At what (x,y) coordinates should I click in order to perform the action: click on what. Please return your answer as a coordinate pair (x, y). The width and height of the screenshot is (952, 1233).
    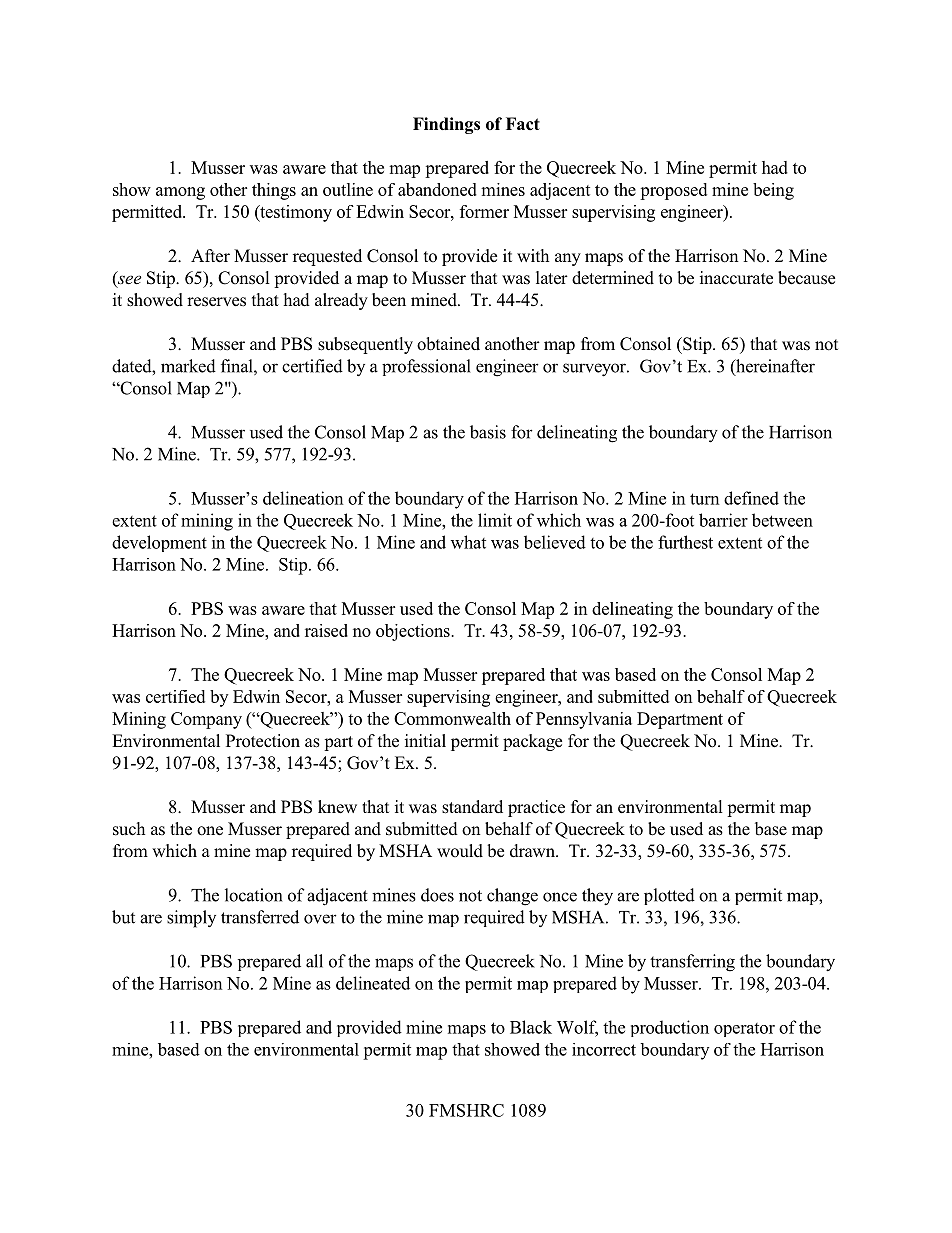
    Looking at the image, I should click on (468, 542).
